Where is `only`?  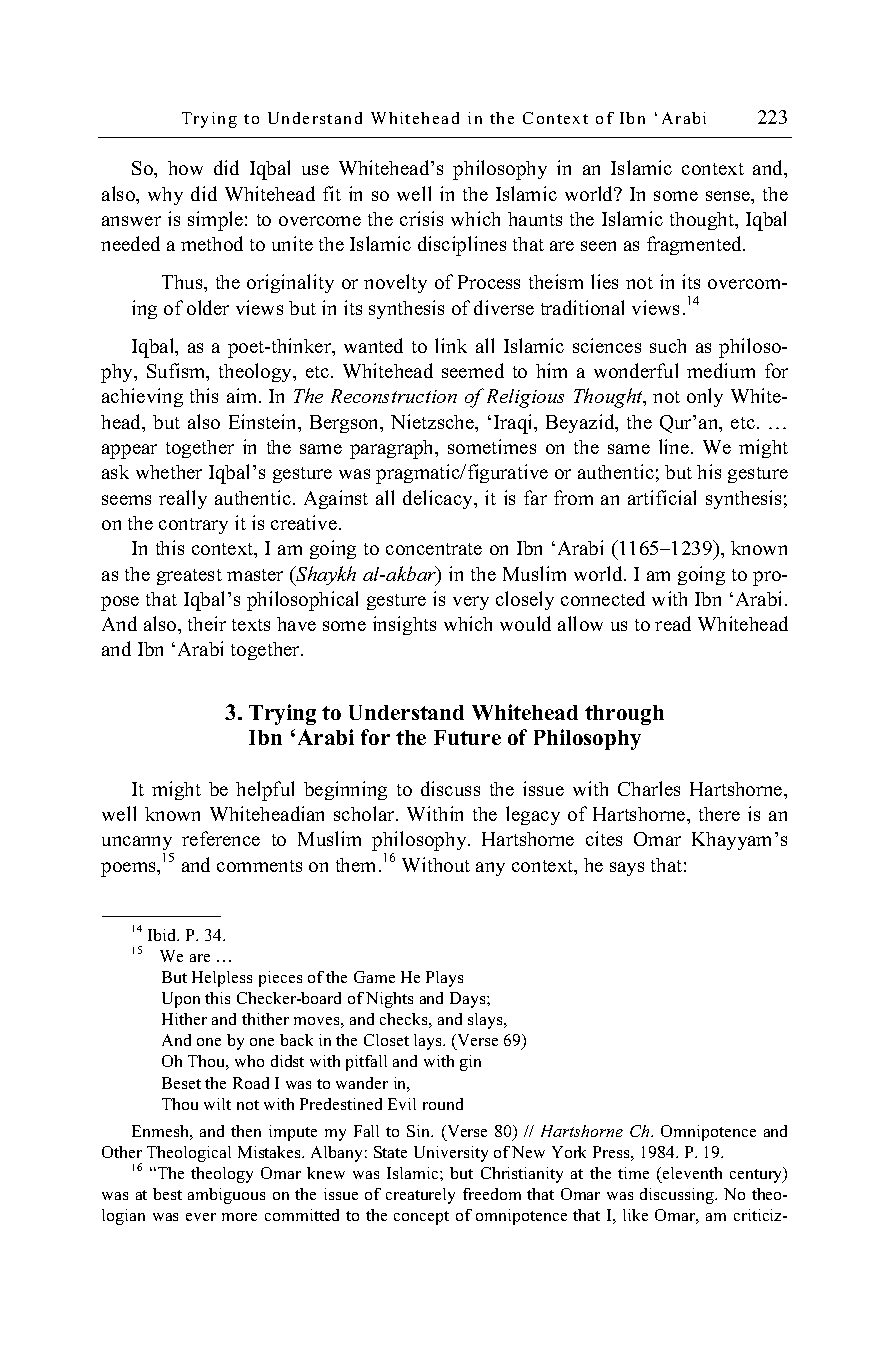
only is located at coordinates (705, 397).
